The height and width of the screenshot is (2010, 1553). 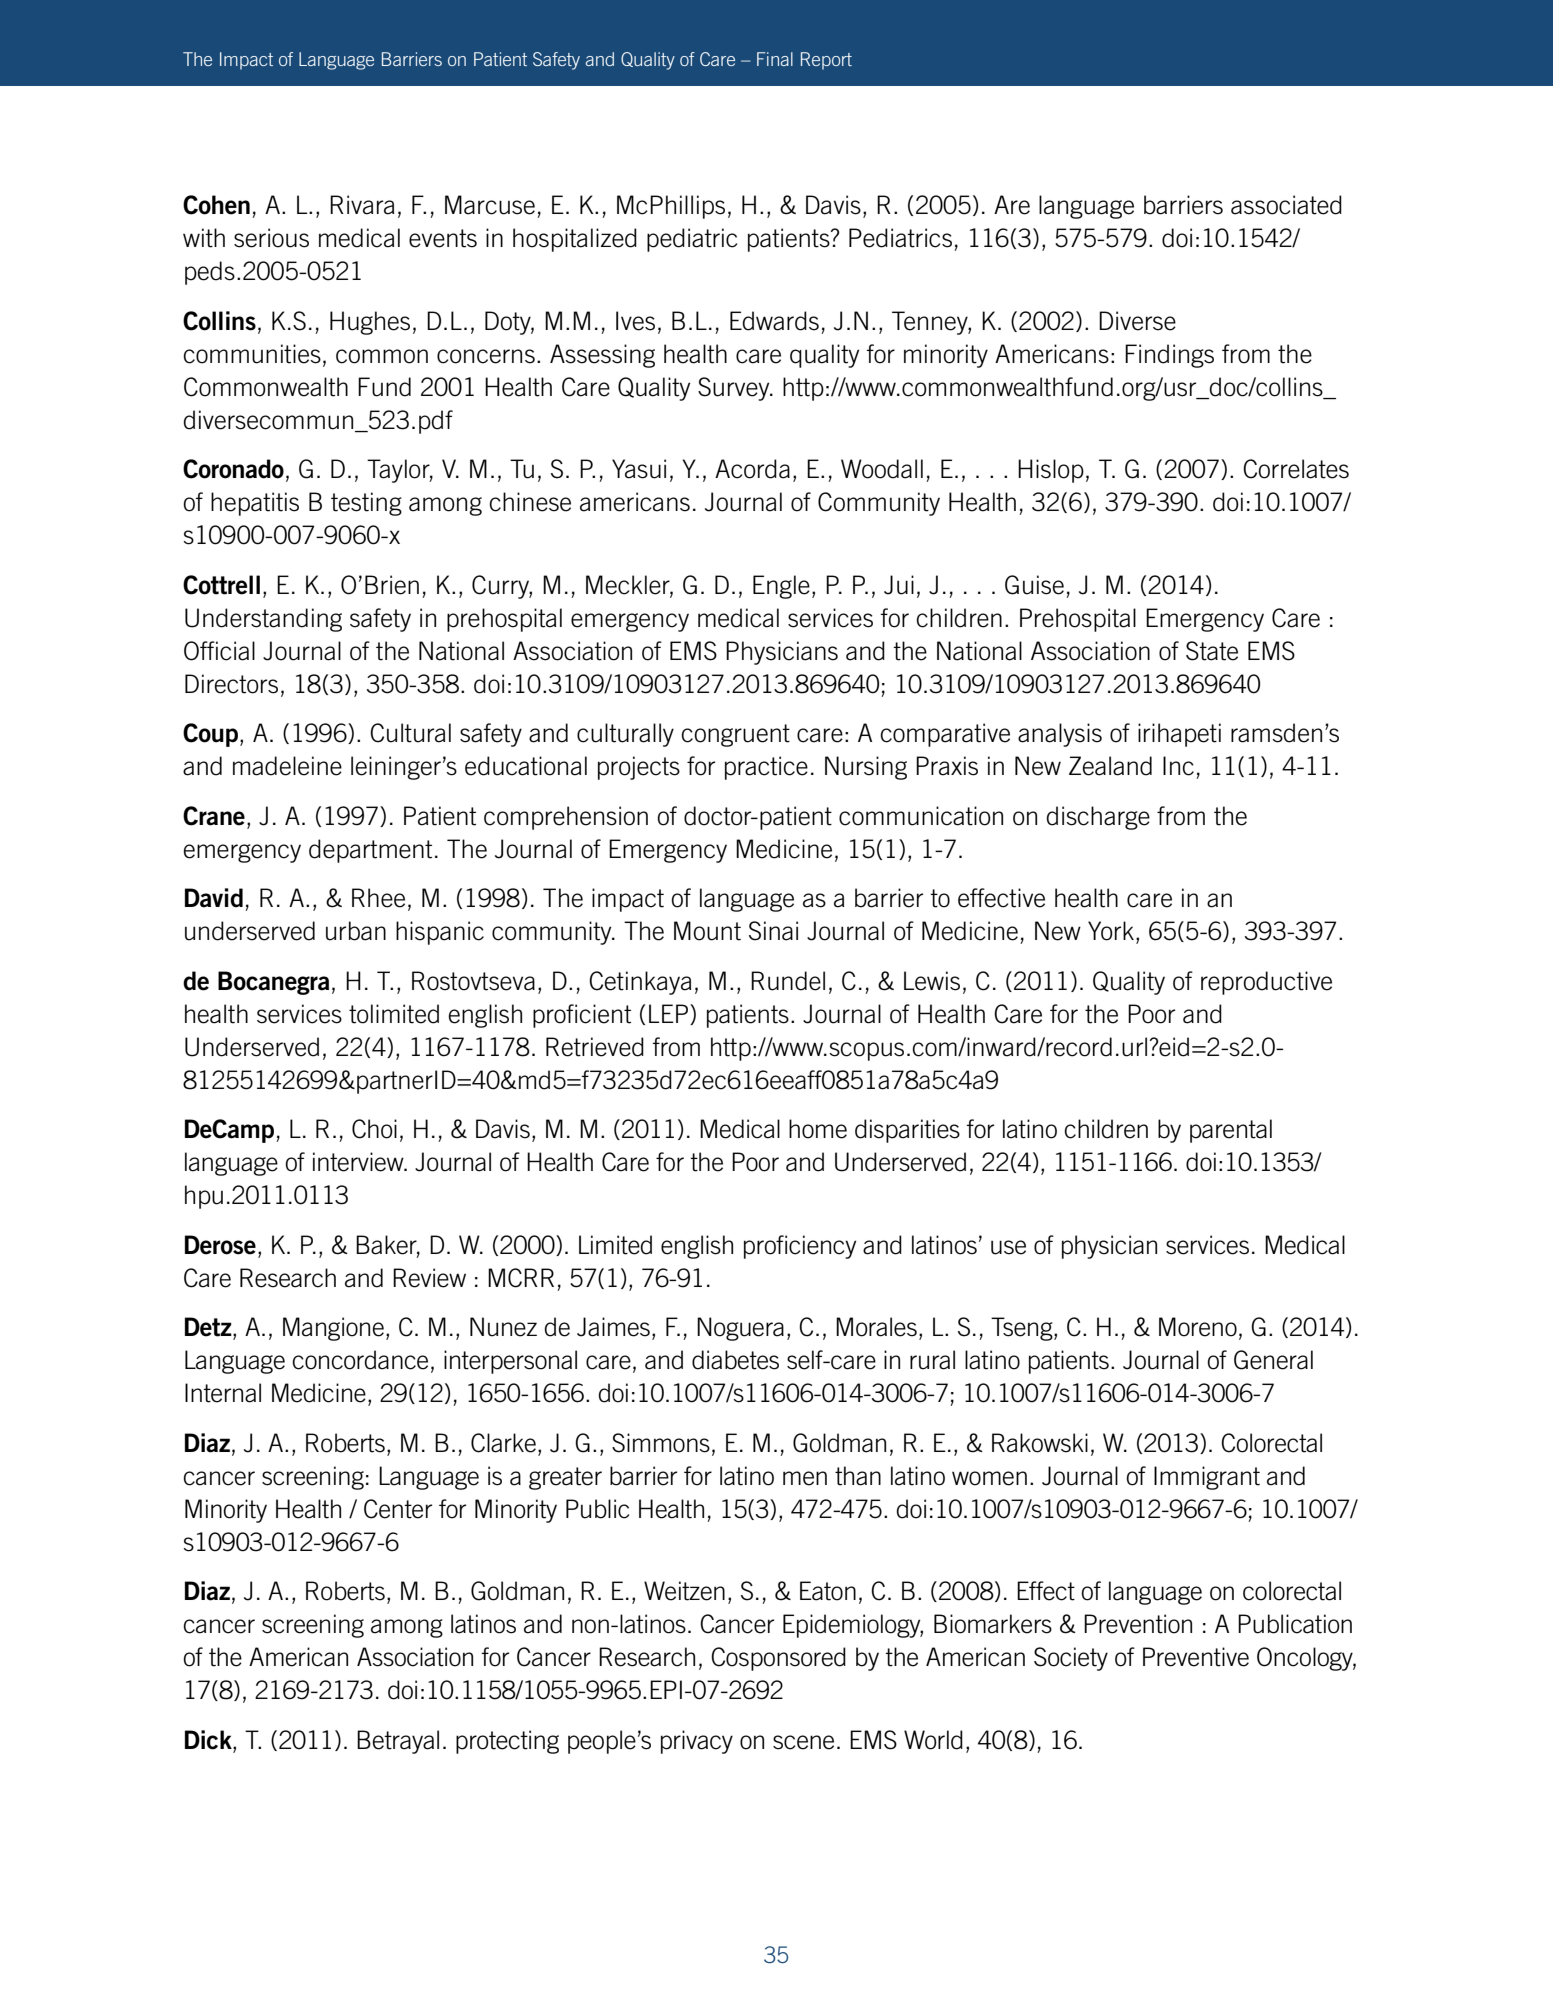 What do you see at coordinates (398, 1742) in the screenshot?
I see `Betrayal` at bounding box center [398, 1742].
